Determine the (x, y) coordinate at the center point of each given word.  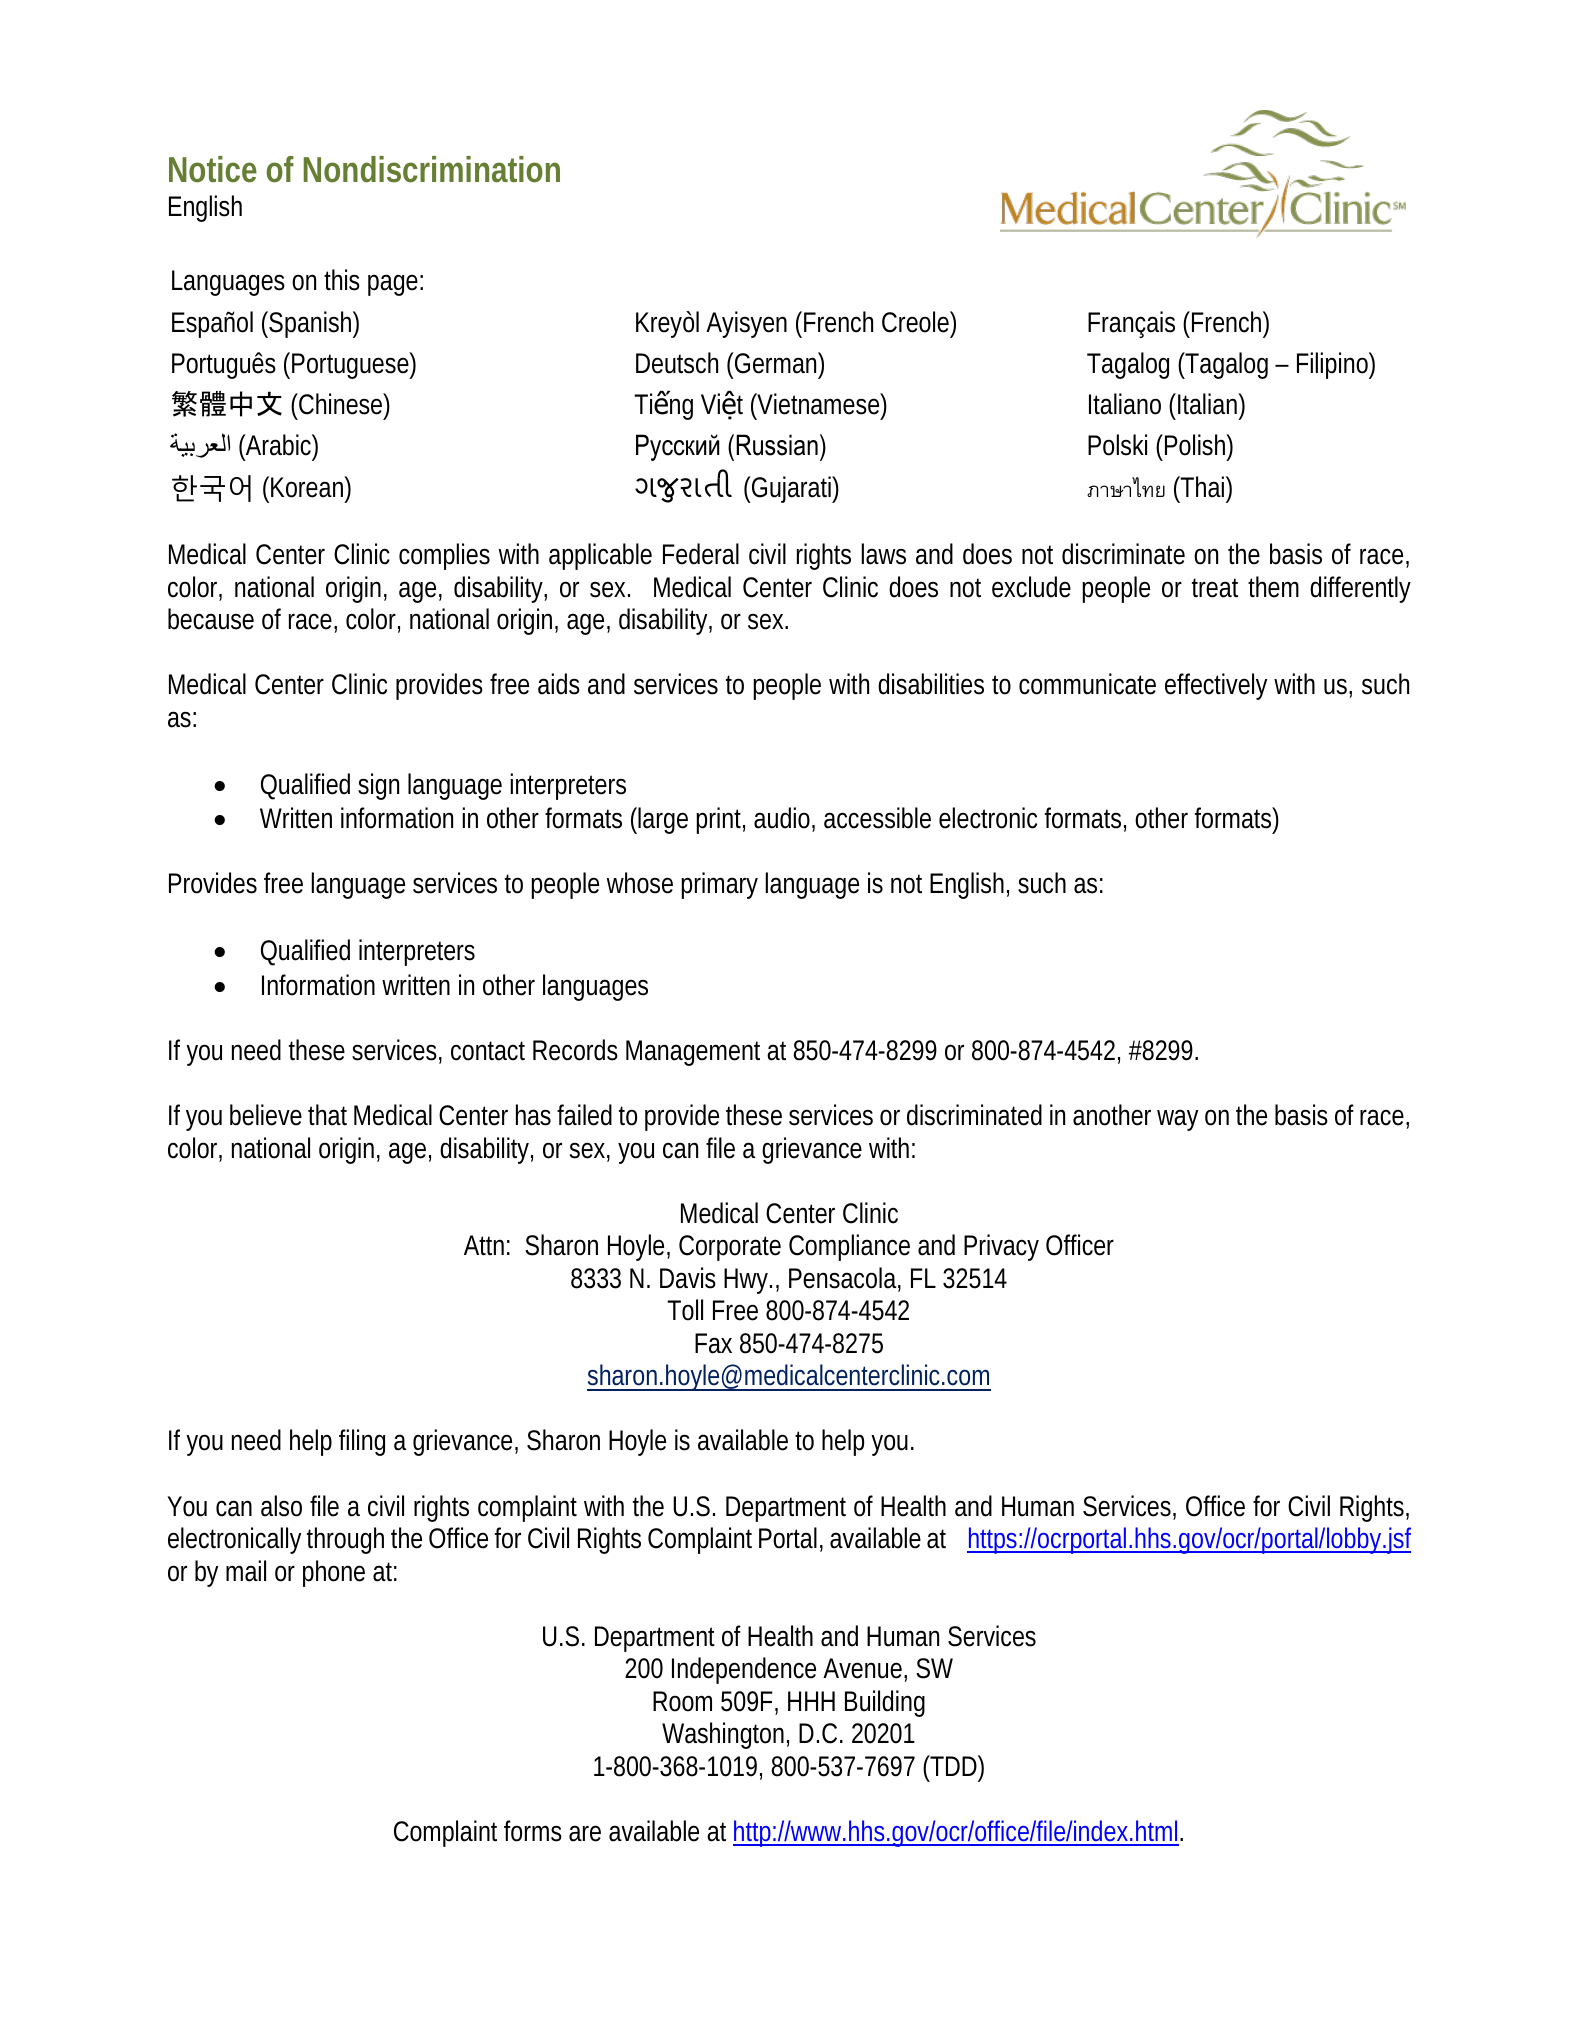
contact (488, 1051)
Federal (701, 554)
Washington (723, 1735)
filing (362, 1442)
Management (693, 1053)
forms (533, 1831)
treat (1215, 588)
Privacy (1001, 1247)
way (1177, 1120)
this (342, 280)
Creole (915, 322)
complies (444, 556)
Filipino (1332, 365)
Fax (713, 1343)
